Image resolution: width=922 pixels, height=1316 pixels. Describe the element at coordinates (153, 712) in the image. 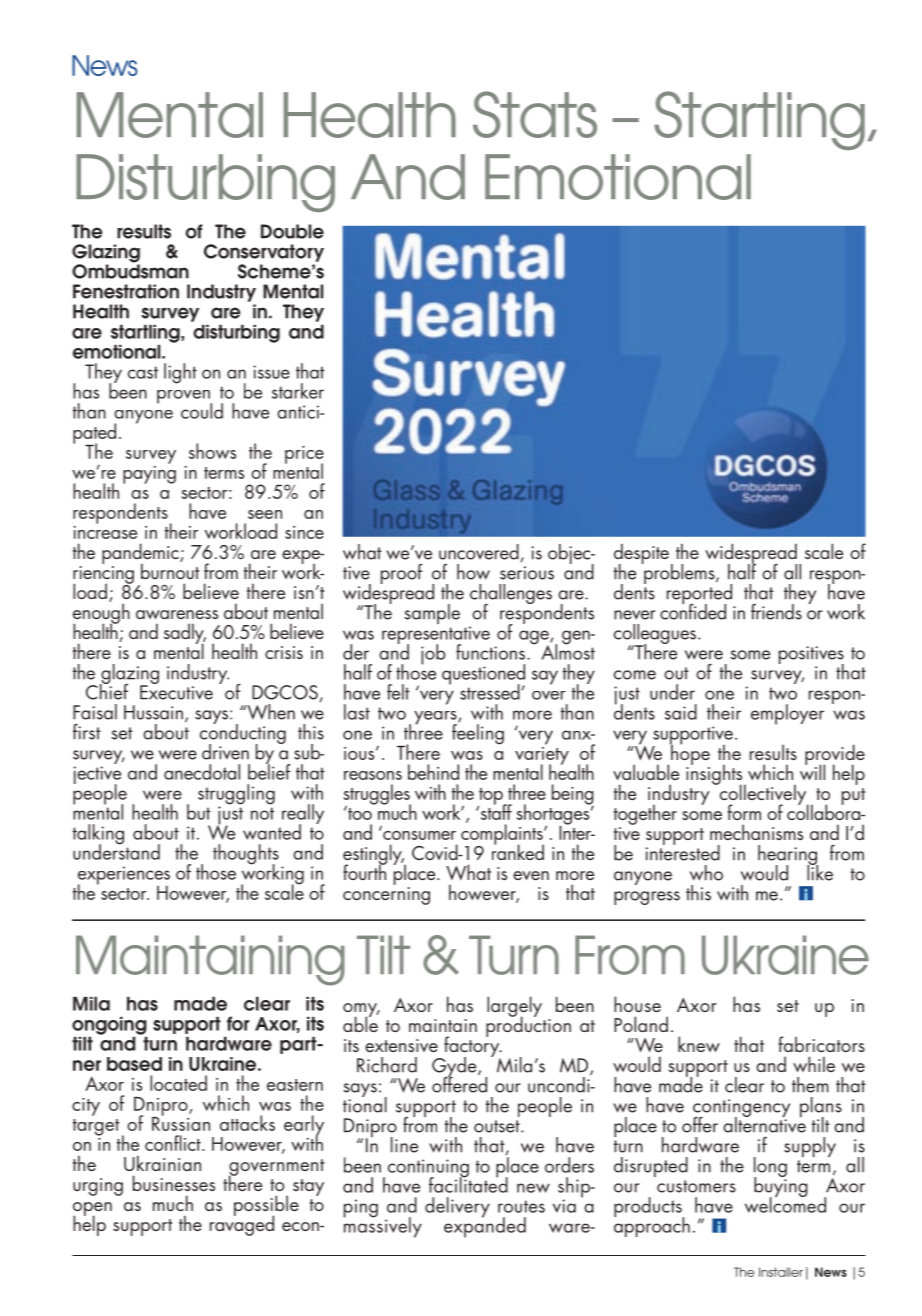

I see `Hussain` at that location.
